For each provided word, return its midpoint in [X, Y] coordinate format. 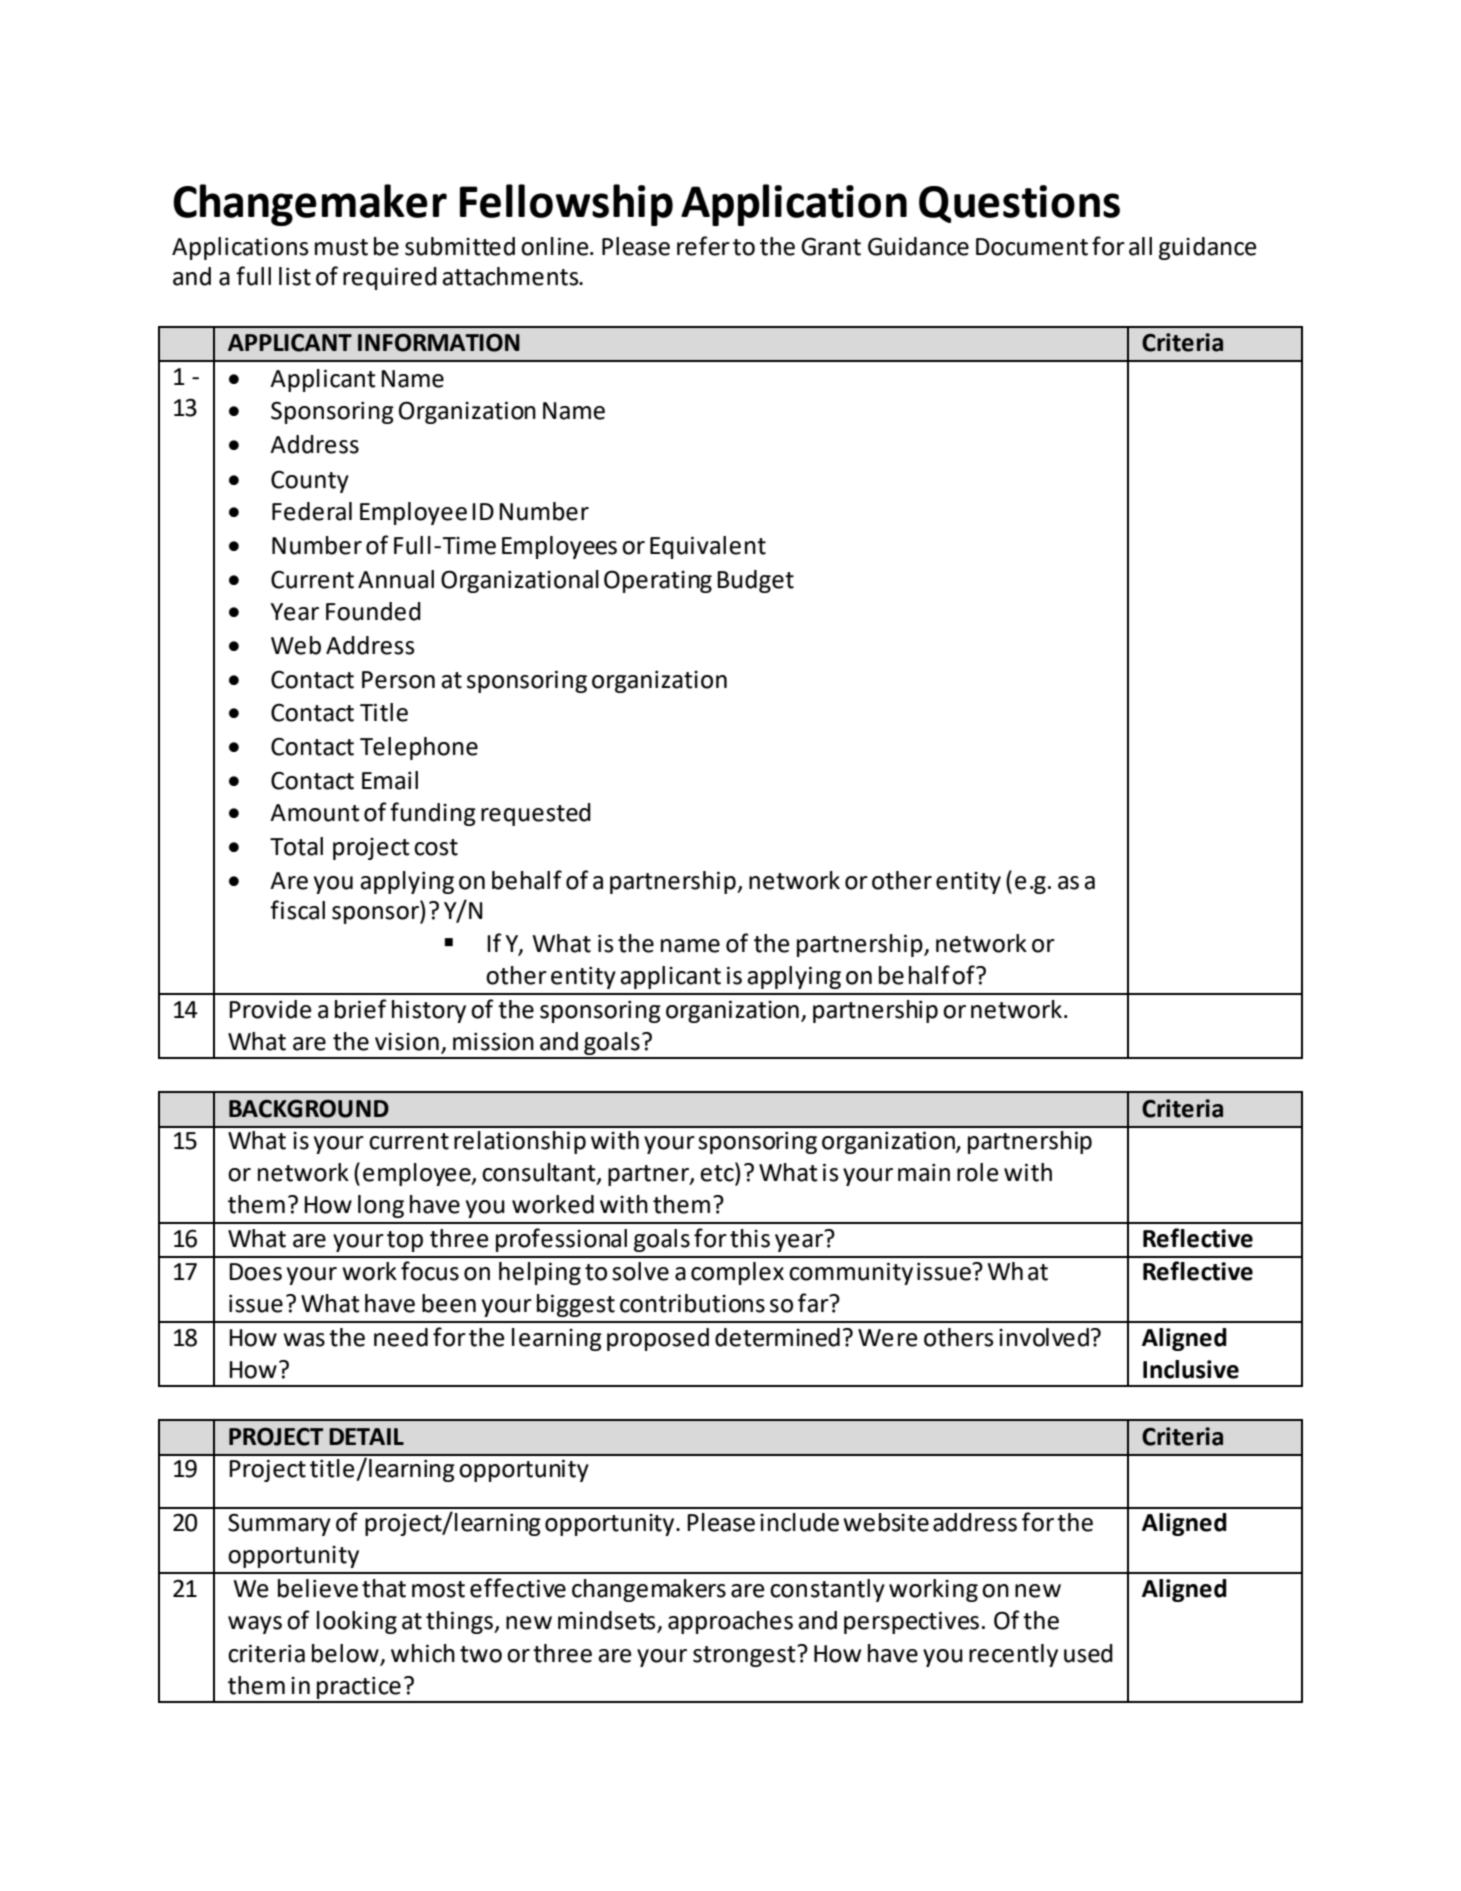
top [405, 1241]
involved [1044, 1337]
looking [357, 1622]
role [977, 1172]
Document [1032, 247]
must [341, 247]
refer [703, 246]
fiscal [297, 910]
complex [737, 1273]
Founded [373, 611]
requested [536, 814]
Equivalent [708, 547]
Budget [755, 581]
